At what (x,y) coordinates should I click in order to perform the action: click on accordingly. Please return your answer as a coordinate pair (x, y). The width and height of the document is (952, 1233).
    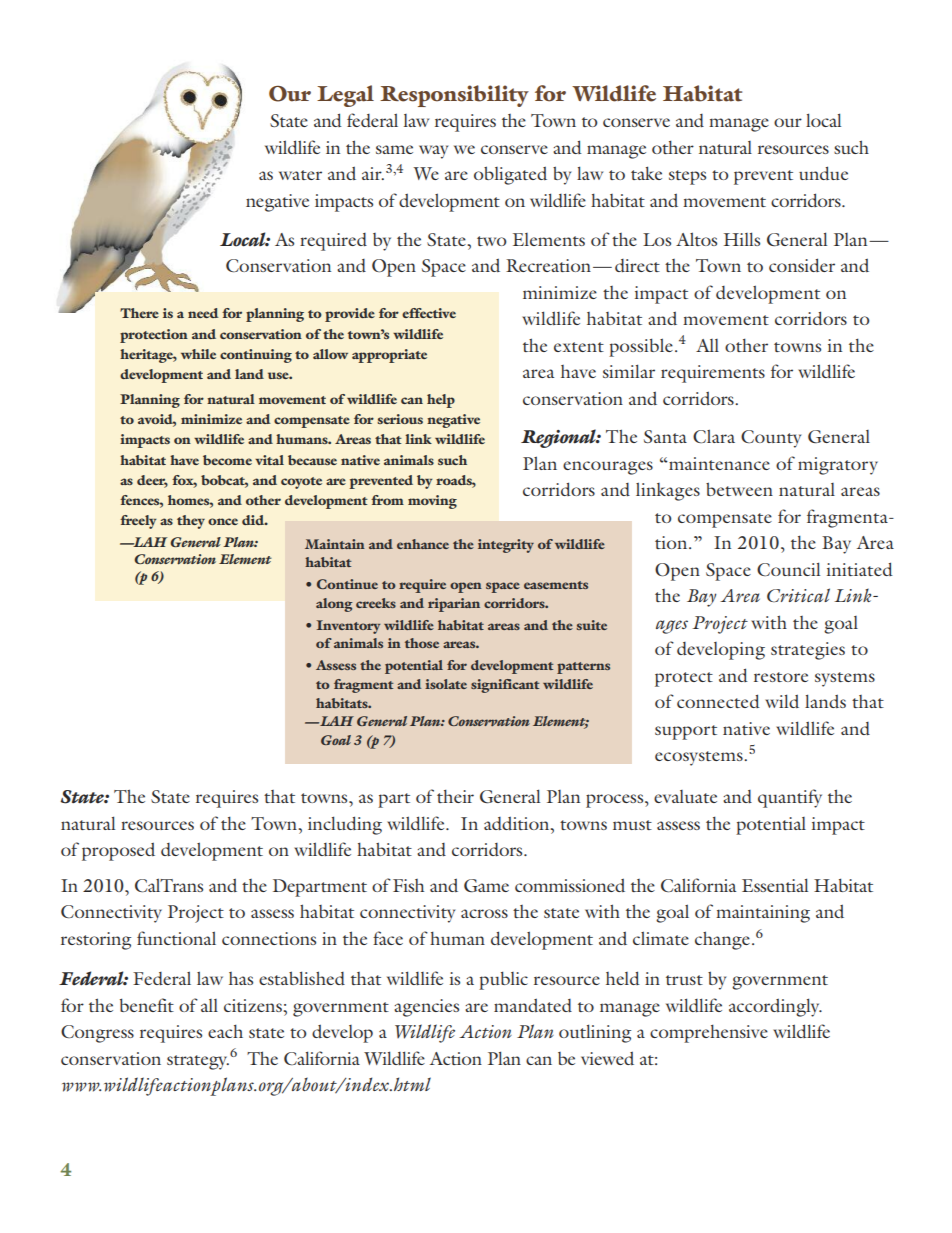
    Looking at the image, I should click on (775, 1007).
